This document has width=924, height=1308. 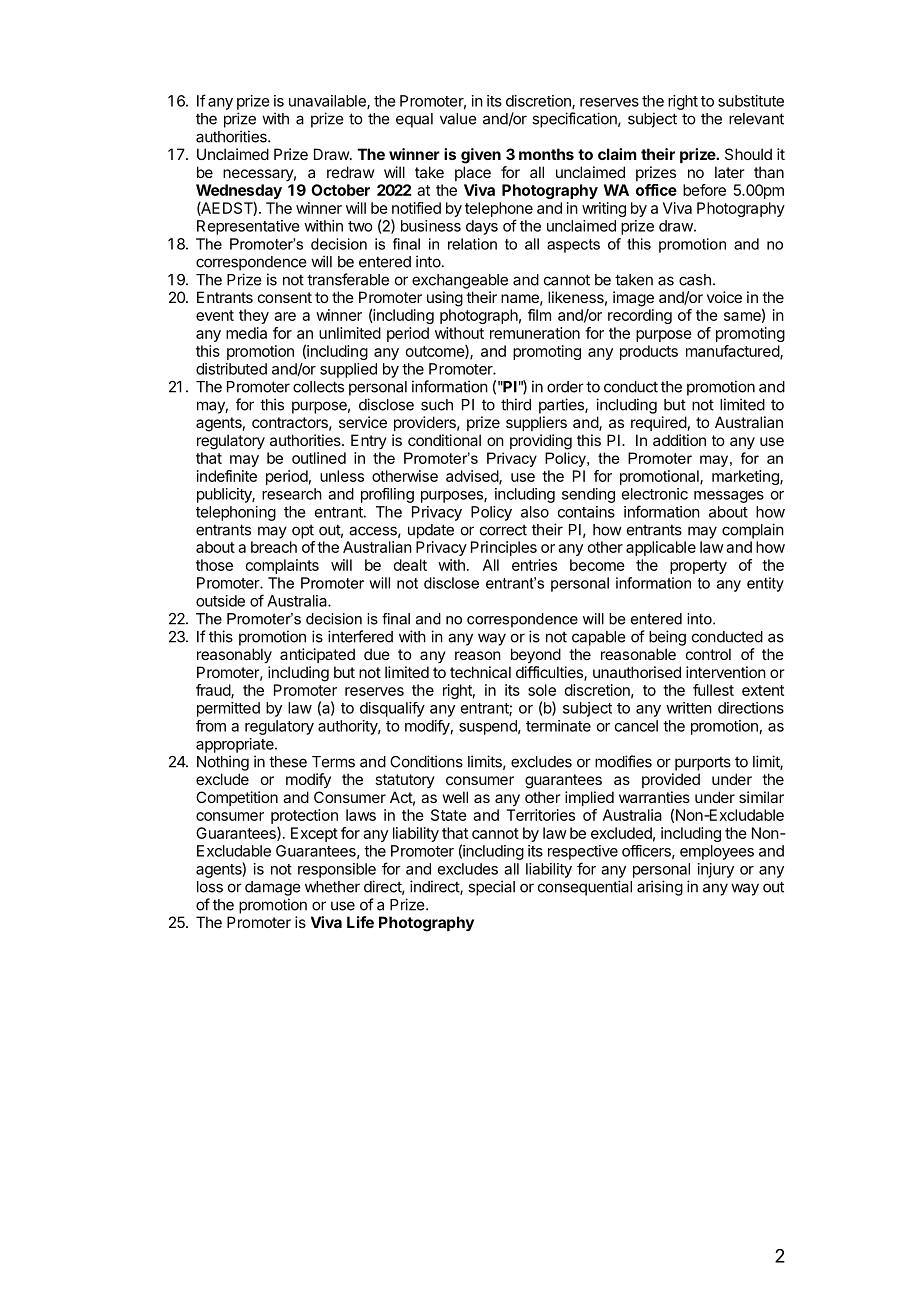 I want to click on third, so click(x=516, y=404).
